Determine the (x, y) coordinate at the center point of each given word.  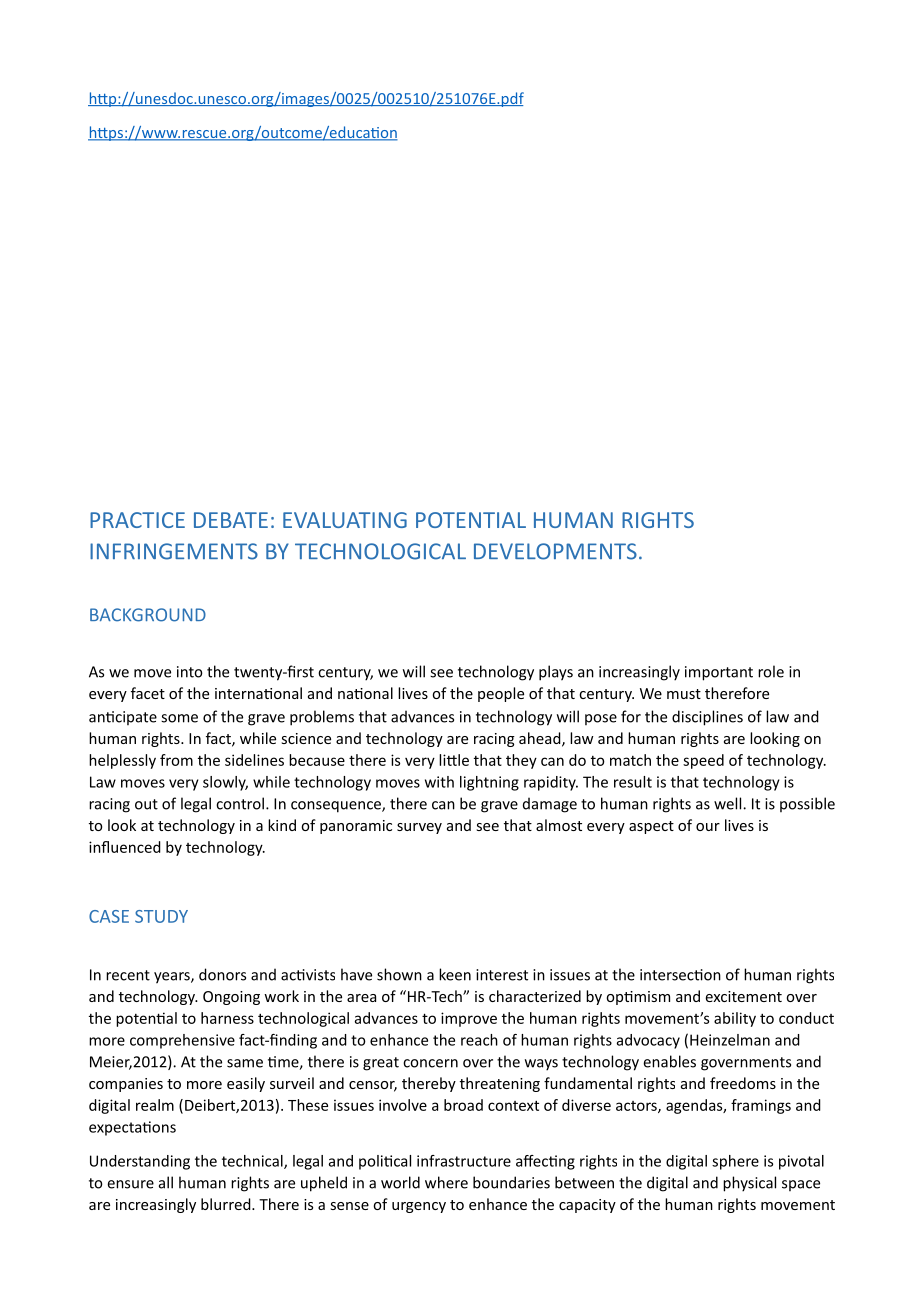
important (719, 673)
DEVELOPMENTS (555, 551)
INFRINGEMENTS (174, 551)
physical (749, 1184)
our (708, 827)
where (446, 1182)
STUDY (161, 916)
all (166, 1182)
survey (419, 828)
